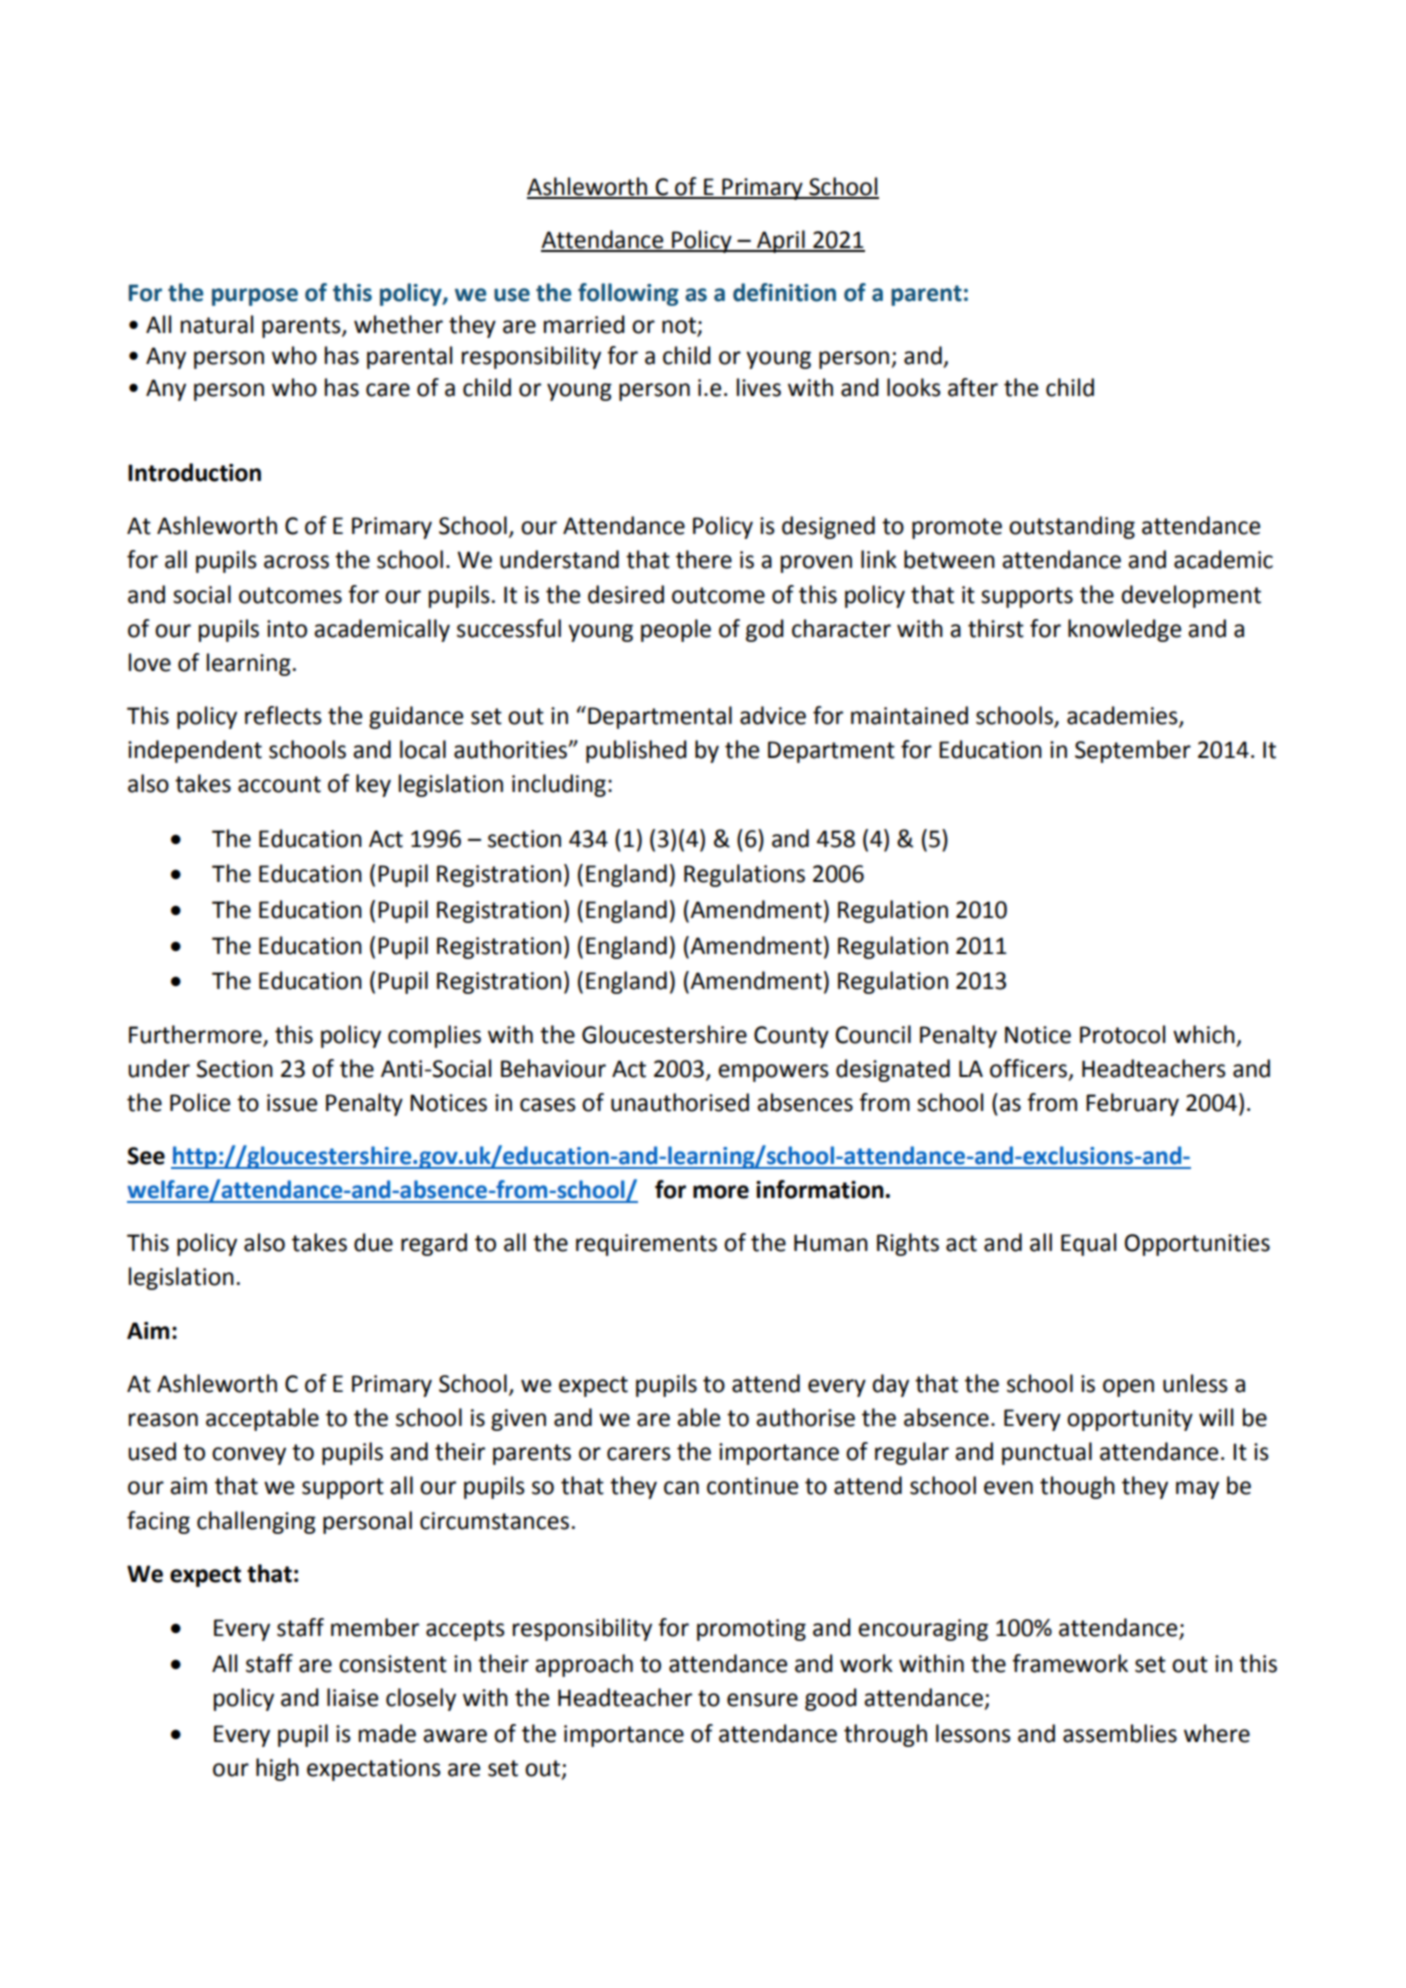  Describe the element at coordinates (1088, 1244) in the screenshot. I see `Equal` at that location.
